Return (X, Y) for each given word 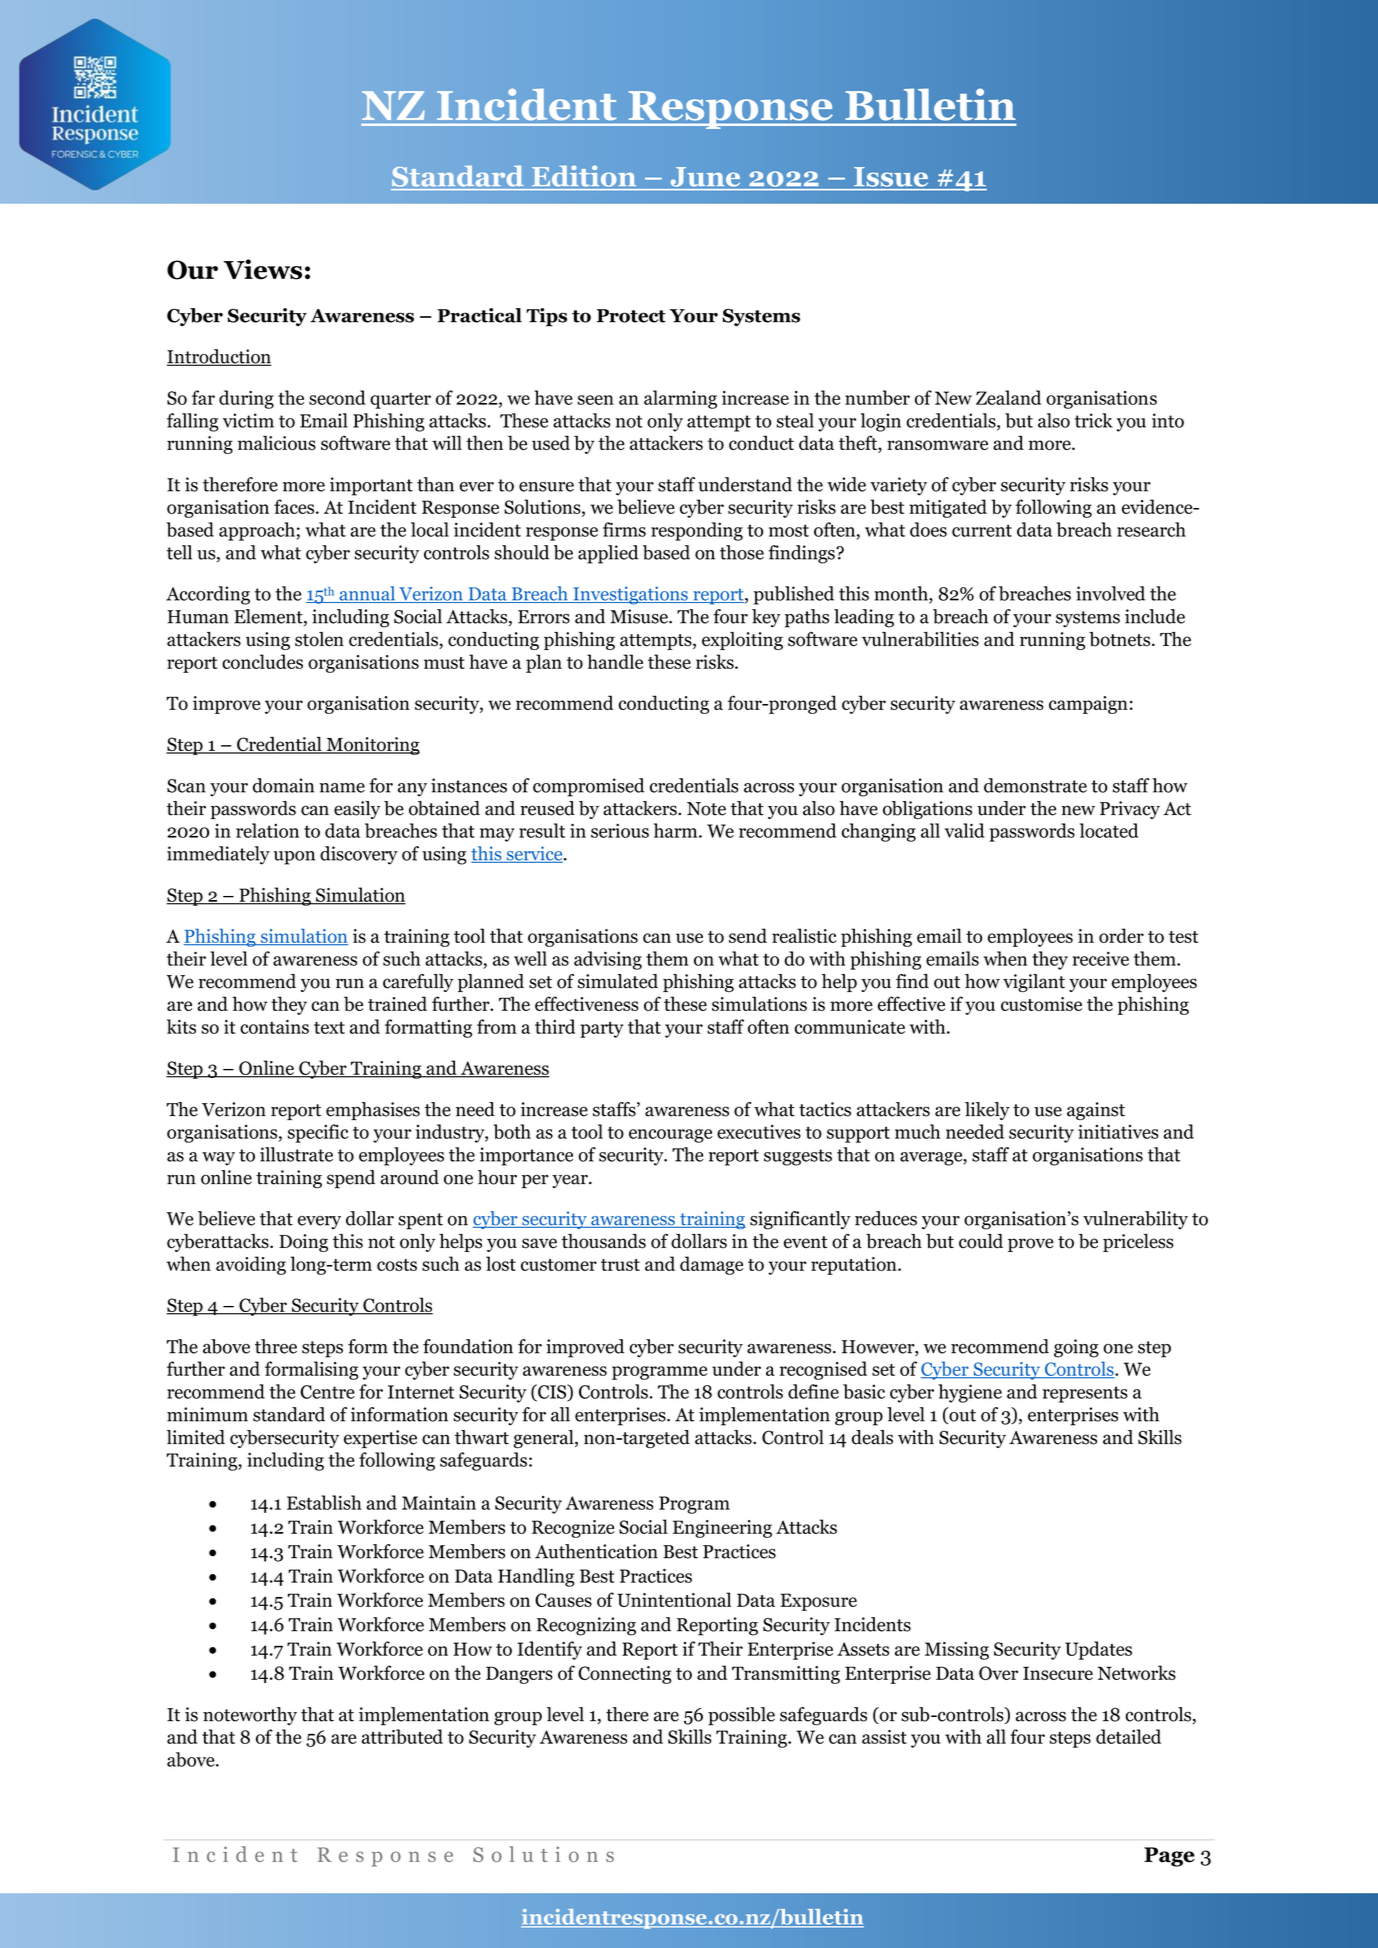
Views (262, 269)
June (705, 177)
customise (1041, 1004)
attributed (402, 1736)
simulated (618, 981)
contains (274, 1027)
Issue (891, 177)
